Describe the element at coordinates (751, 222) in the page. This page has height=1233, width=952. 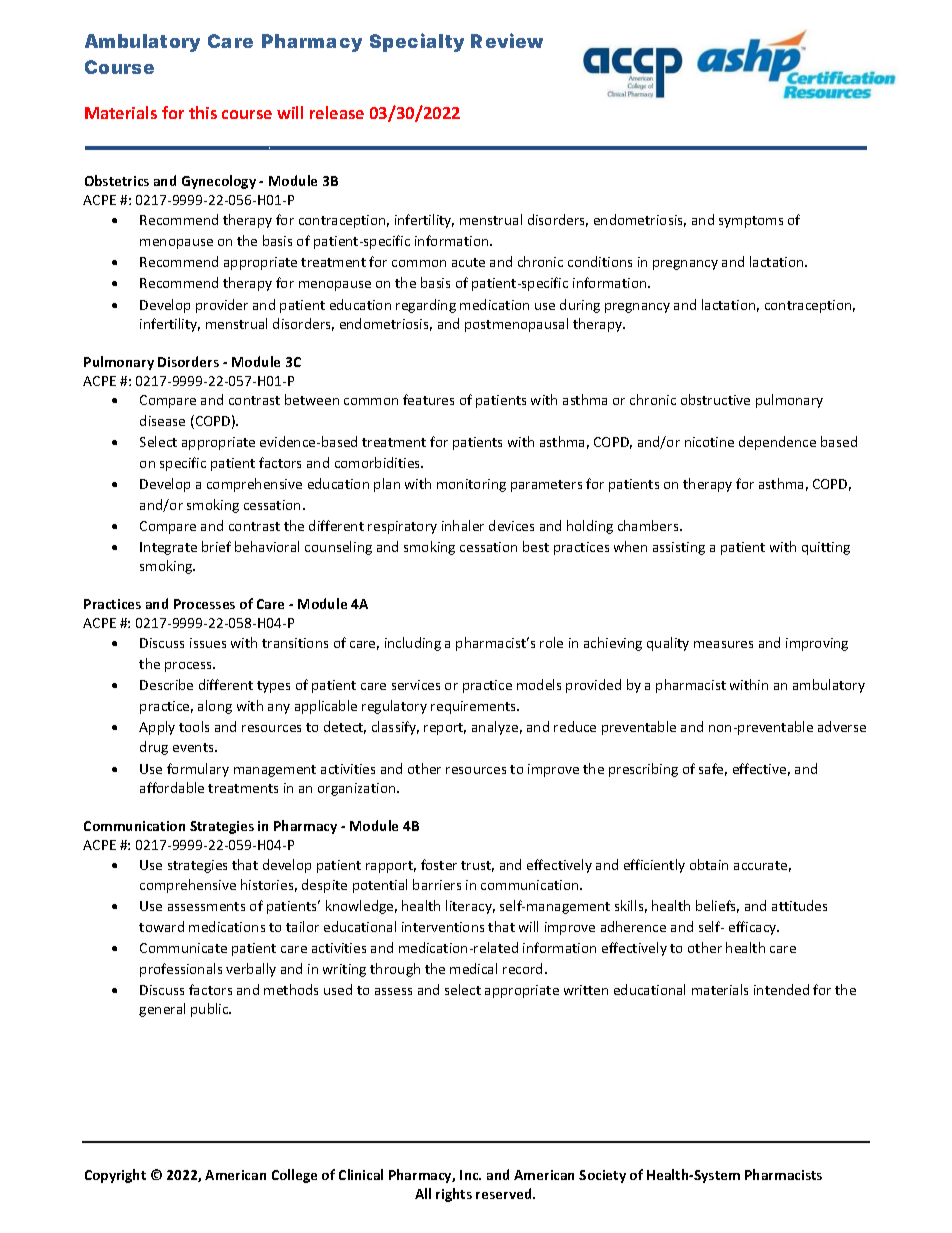
I see `symptoms` at that location.
